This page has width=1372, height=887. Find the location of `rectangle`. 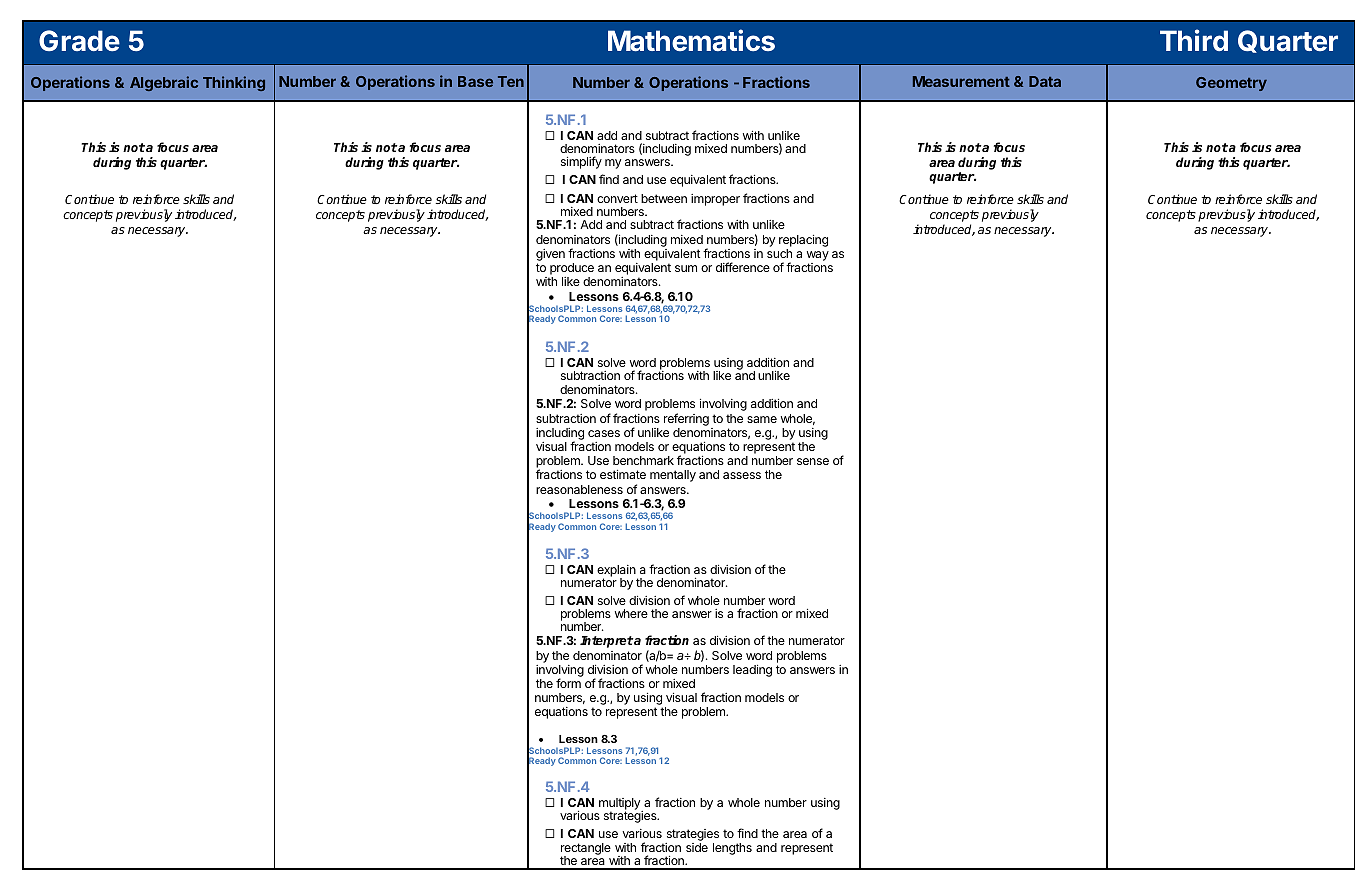

rectangle is located at coordinates (586, 850).
